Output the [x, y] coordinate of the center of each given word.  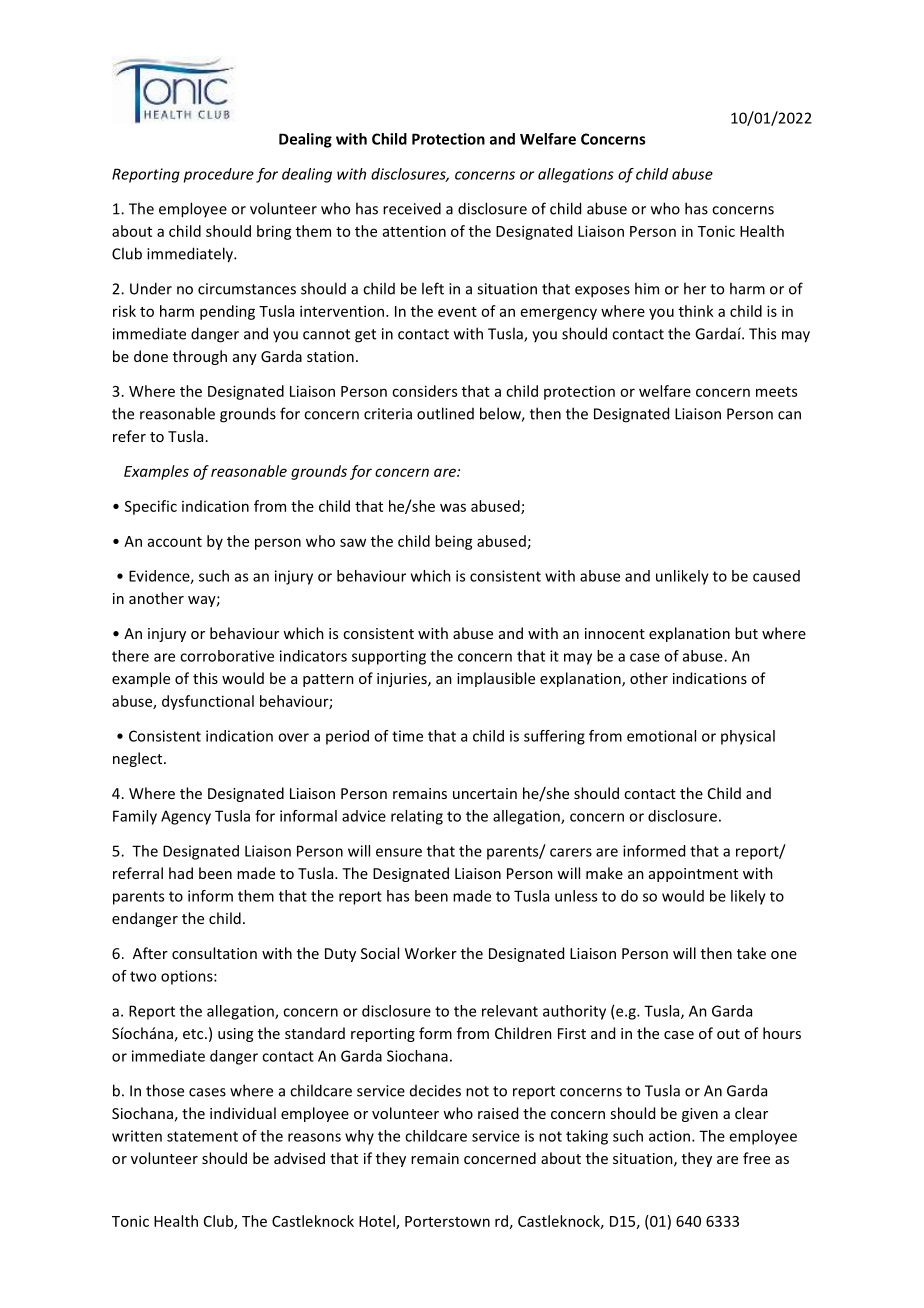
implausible [496, 679]
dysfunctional [208, 702]
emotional [661, 736]
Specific [151, 507]
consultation [214, 953]
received [412, 208]
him [647, 288]
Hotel [378, 1222]
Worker [431, 953]
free [756, 1158]
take [751, 953]
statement [202, 1136]
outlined [445, 413]
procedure [219, 175]
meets [776, 392]
